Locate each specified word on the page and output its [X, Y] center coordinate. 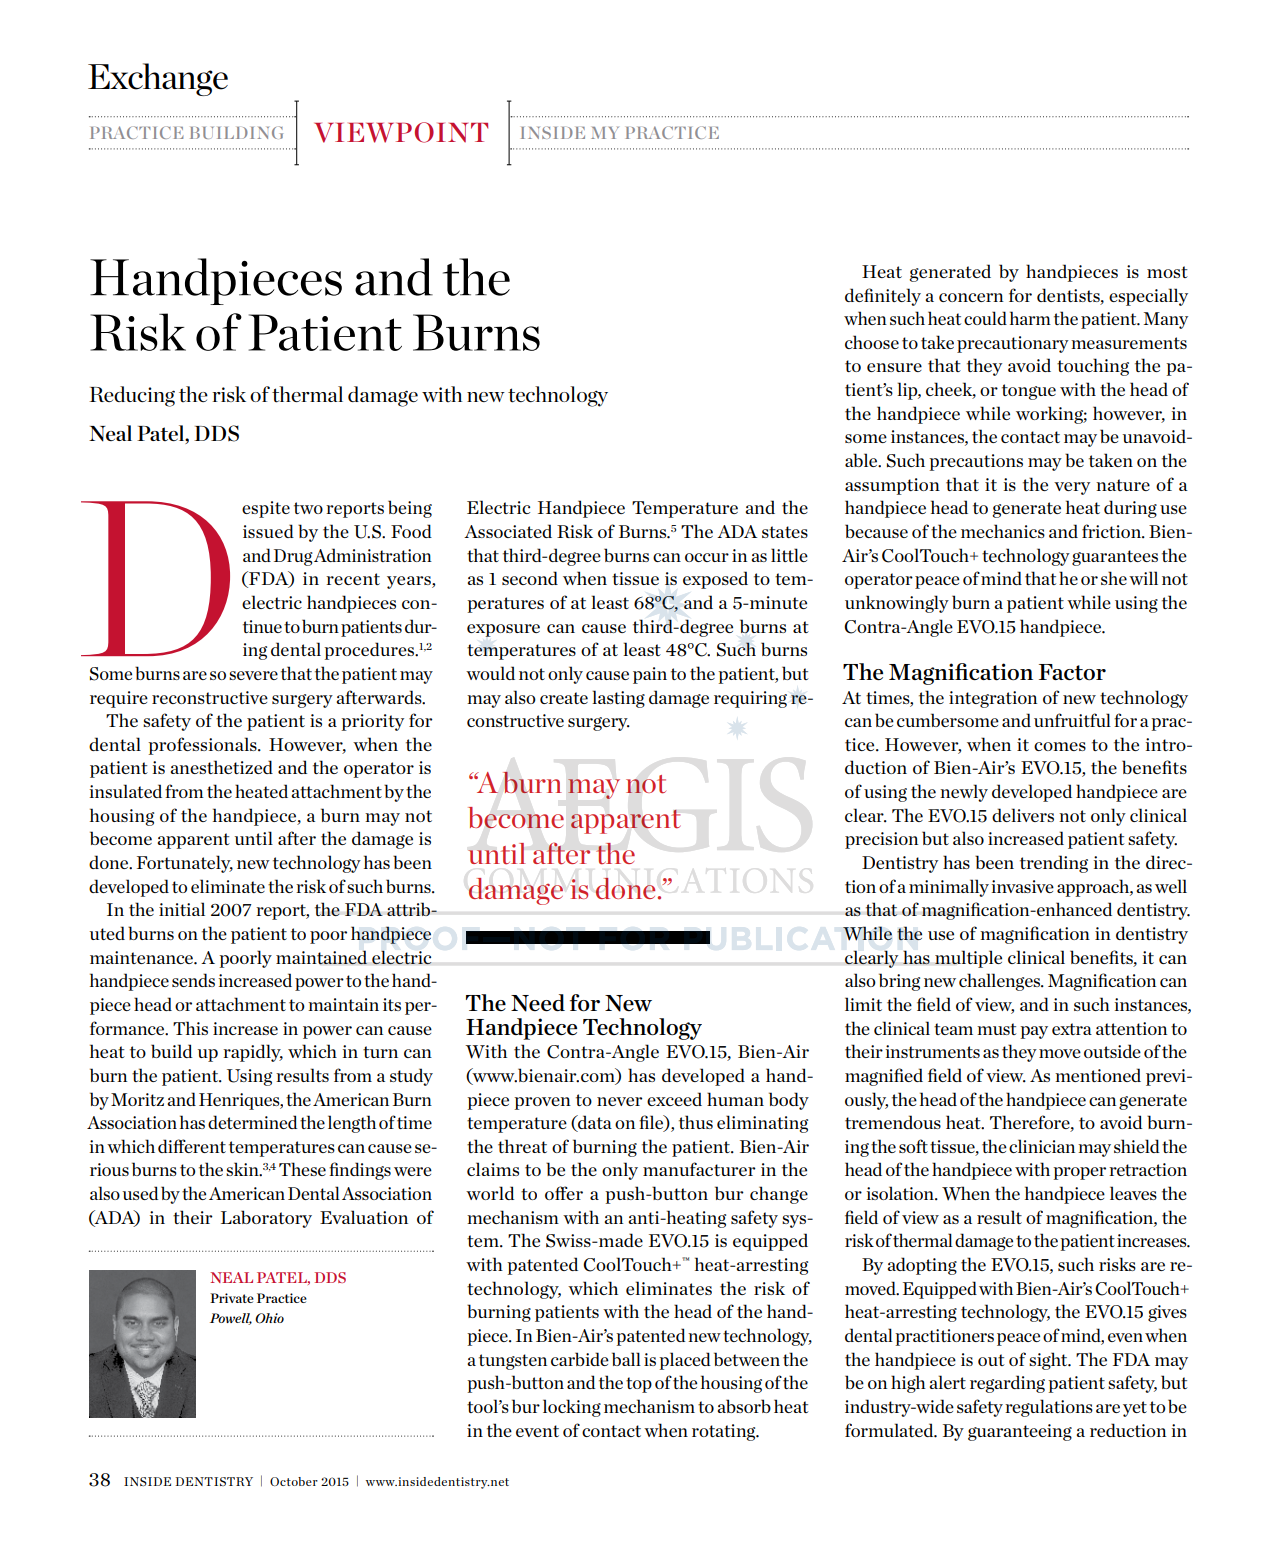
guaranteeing [1020, 1432]
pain [650, 675]
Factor [1072, 672]
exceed [674, 1099]
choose [872, 342]
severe [253, 675]
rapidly [253, 1053]
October [294, 1481]
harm [1030, 318]
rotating [725, 1432]
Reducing [132, 396]
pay [1034, 1032]
